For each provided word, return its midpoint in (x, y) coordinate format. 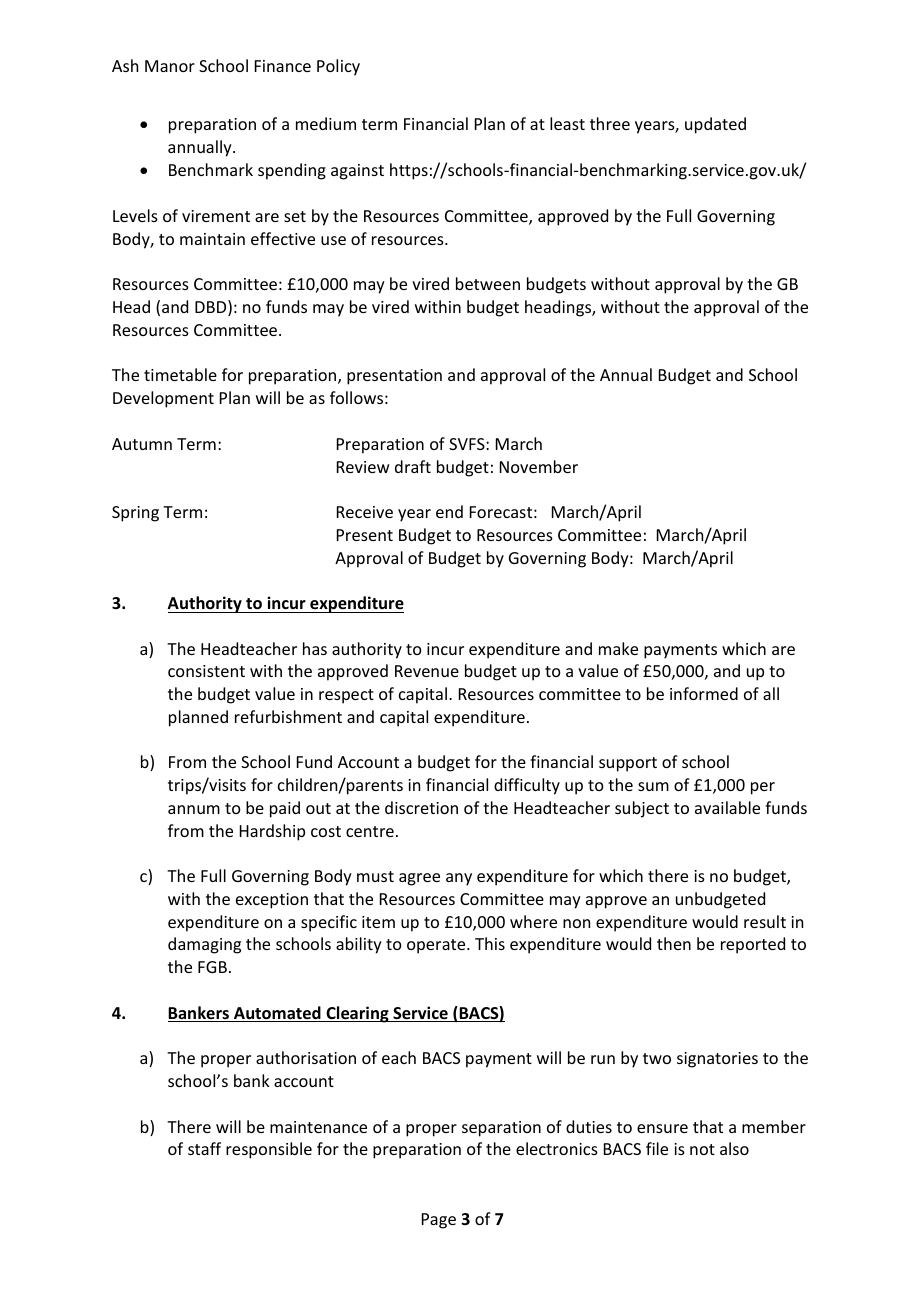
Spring (135, 514)
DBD (212, 308)
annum (194, 809)
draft (413, 466)
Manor (170, 66)
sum (653, 786)
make (618, 648)
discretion (421, 807)
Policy (338, 67)
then (674, 943)
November (539, 466)
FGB (212, 967)
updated (715, 125)
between (488, 283)
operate (437, 946)
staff (204, 1148)
